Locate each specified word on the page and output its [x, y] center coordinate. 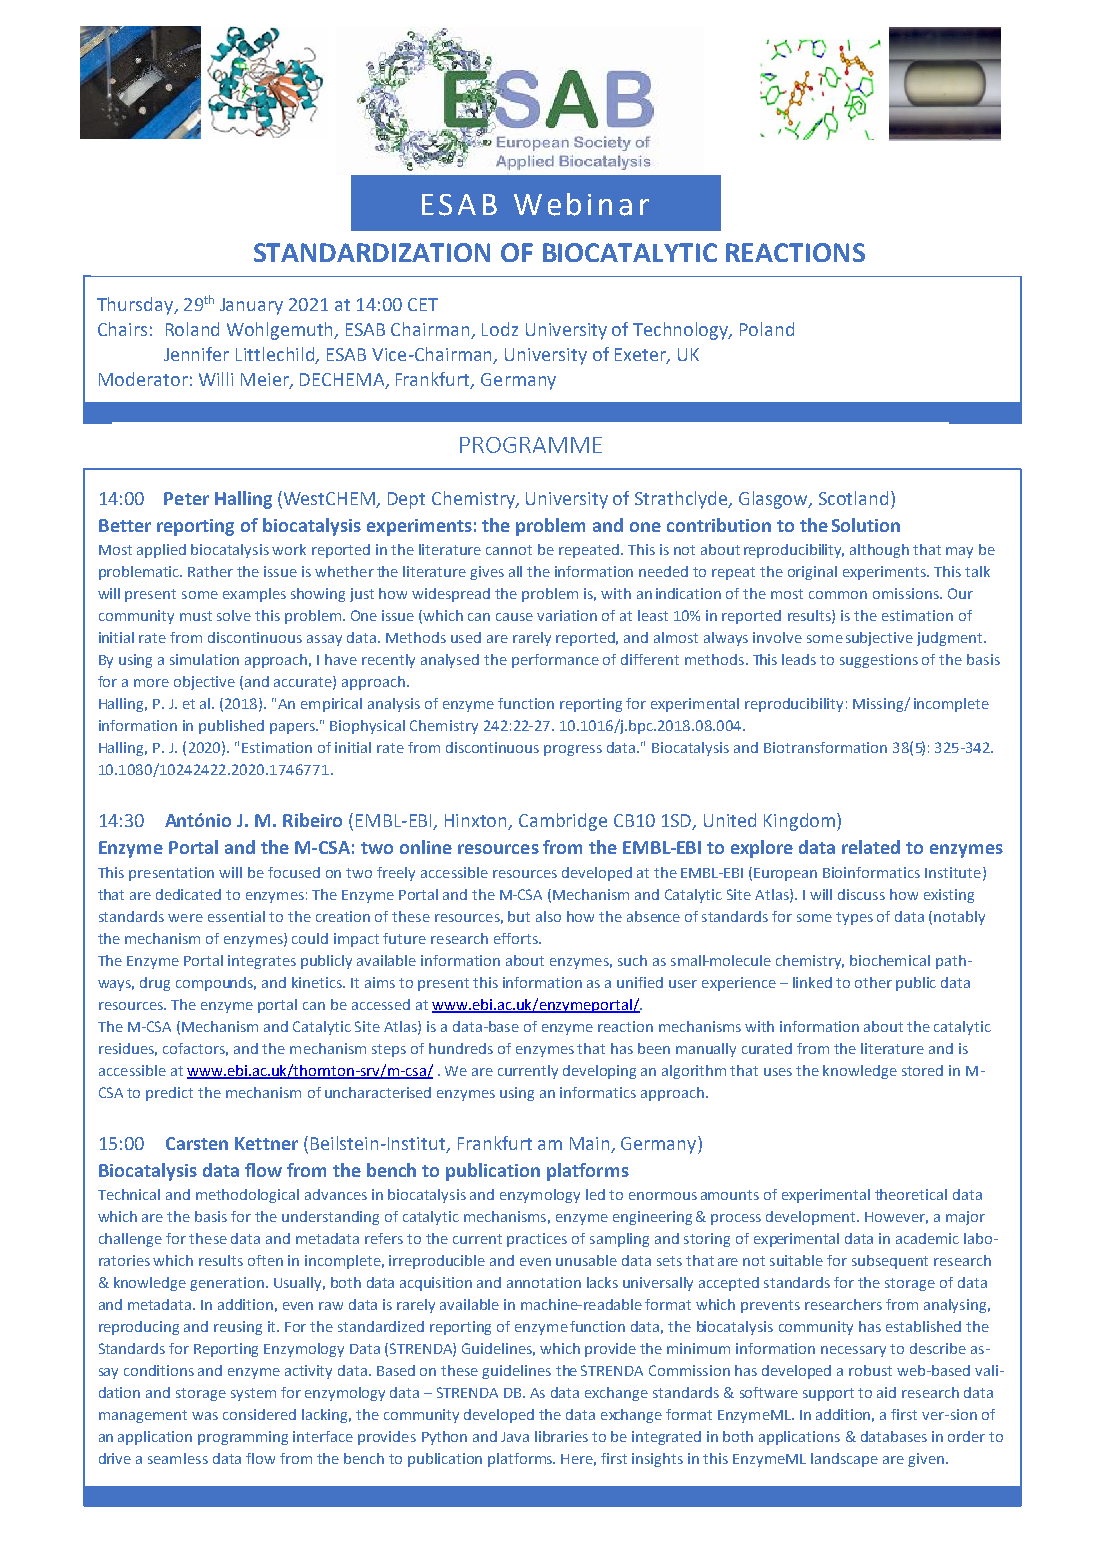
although [879, 551]
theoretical [911, 1194]
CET [423, 304]
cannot [509, 550]
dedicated [188, 894]
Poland [767, 329]
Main [589, 1143]
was [205, 1416]
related [871, 847]
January [251, 306]
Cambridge [563, 822]
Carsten [197, 1143]
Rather [210, 571]
